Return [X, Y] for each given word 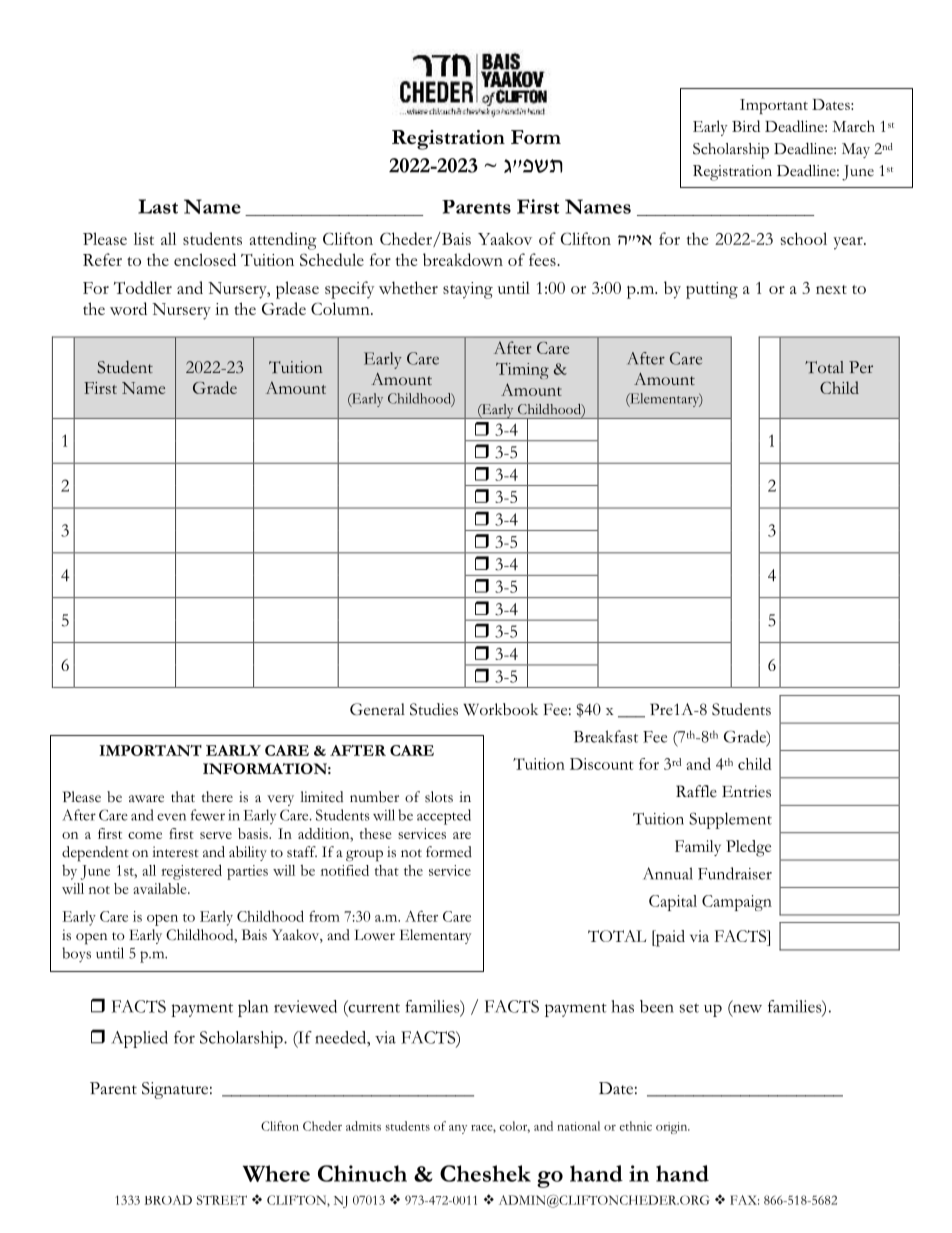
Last [158, 206]
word [128, 308]
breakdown [463, 259]
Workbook [500, 709]
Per [861, 367]
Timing [522, 371]
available [161, 888]
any [458, 1129]
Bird [746, 126]
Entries [746, 791]
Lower [374, 934]
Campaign [737, 903]
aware [146, 798]
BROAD [168, 1200]
